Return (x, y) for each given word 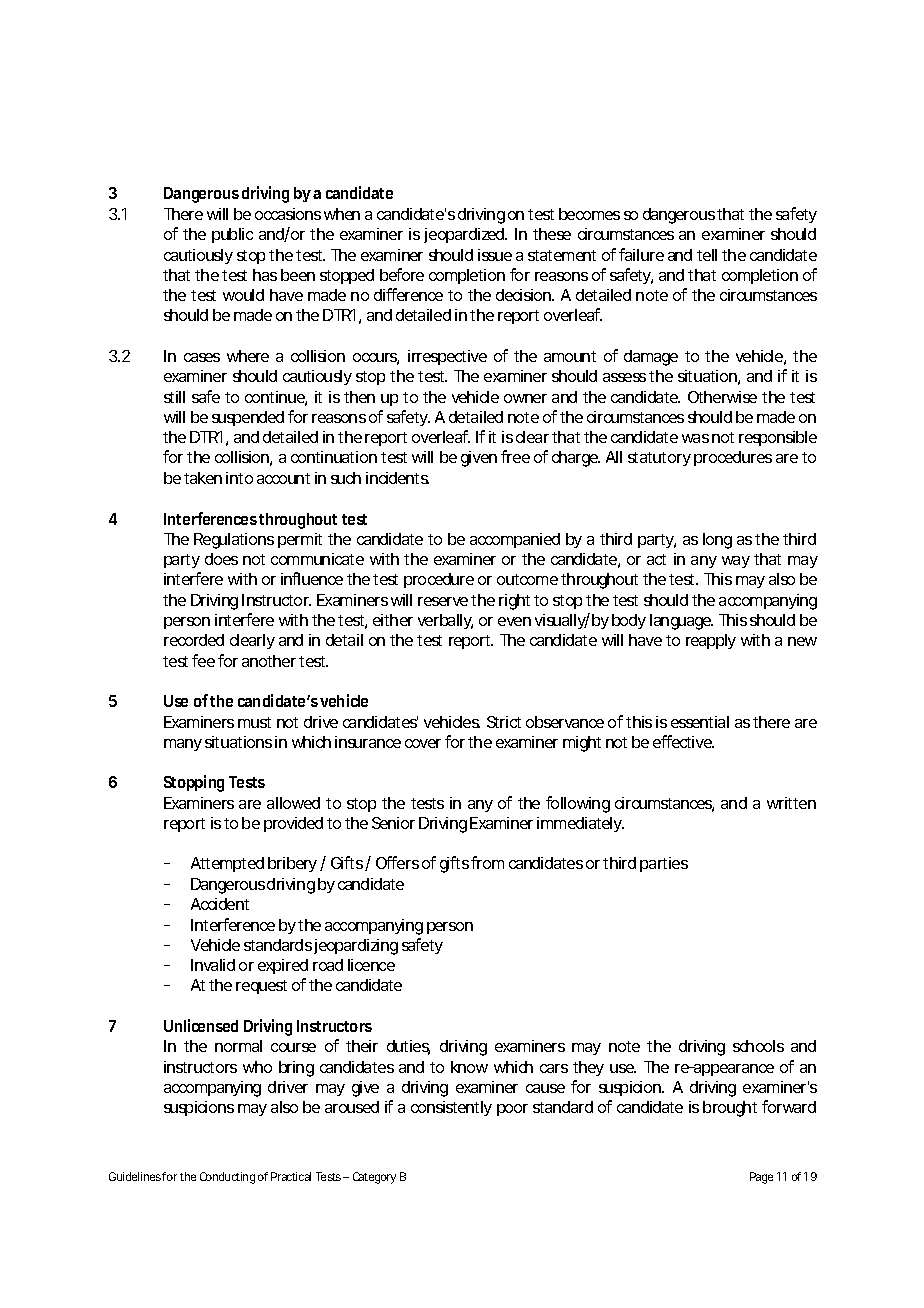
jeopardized (465, 235)
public (232, 235)
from (487, 862)
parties (664, 864)
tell (707, 255)
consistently (451, 1108)
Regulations (234, 541)
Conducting (227, 1178)
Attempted (227, 864)
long (717, 541)
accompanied (515, 540)
